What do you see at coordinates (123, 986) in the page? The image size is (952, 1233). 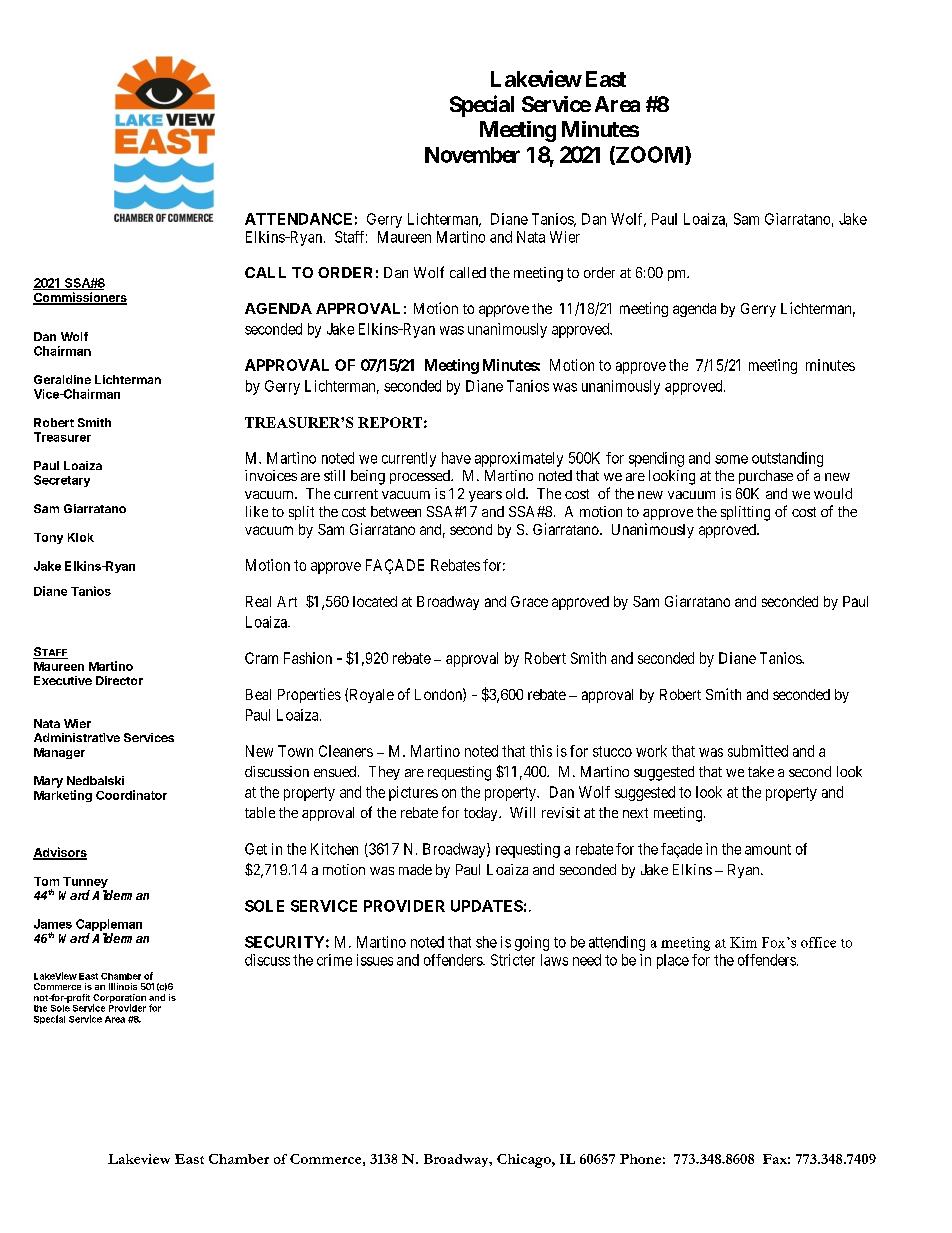 I see `Illinois` at bounding box center [123, 986].
